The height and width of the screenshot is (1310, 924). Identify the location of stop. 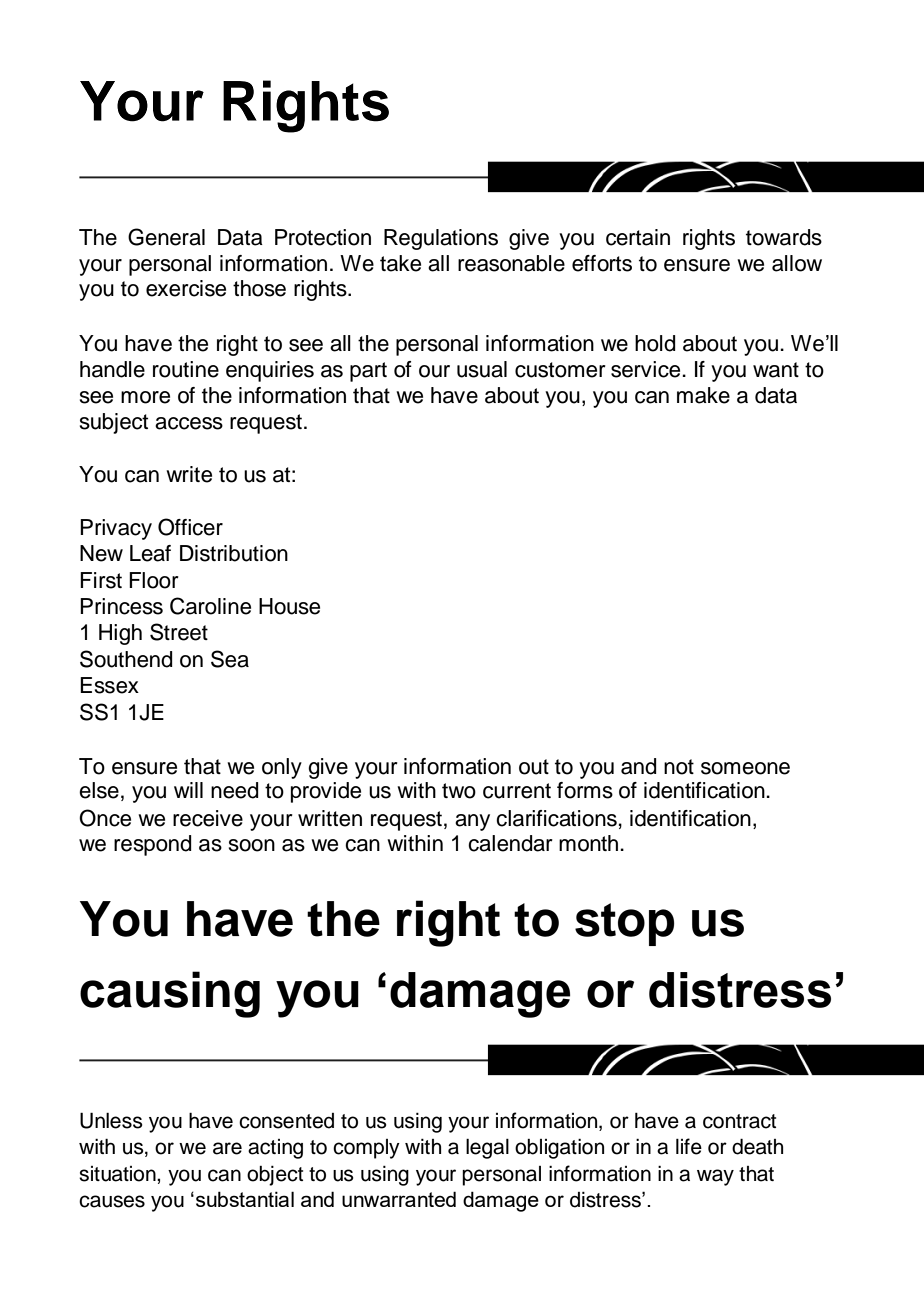
(625, 924).
